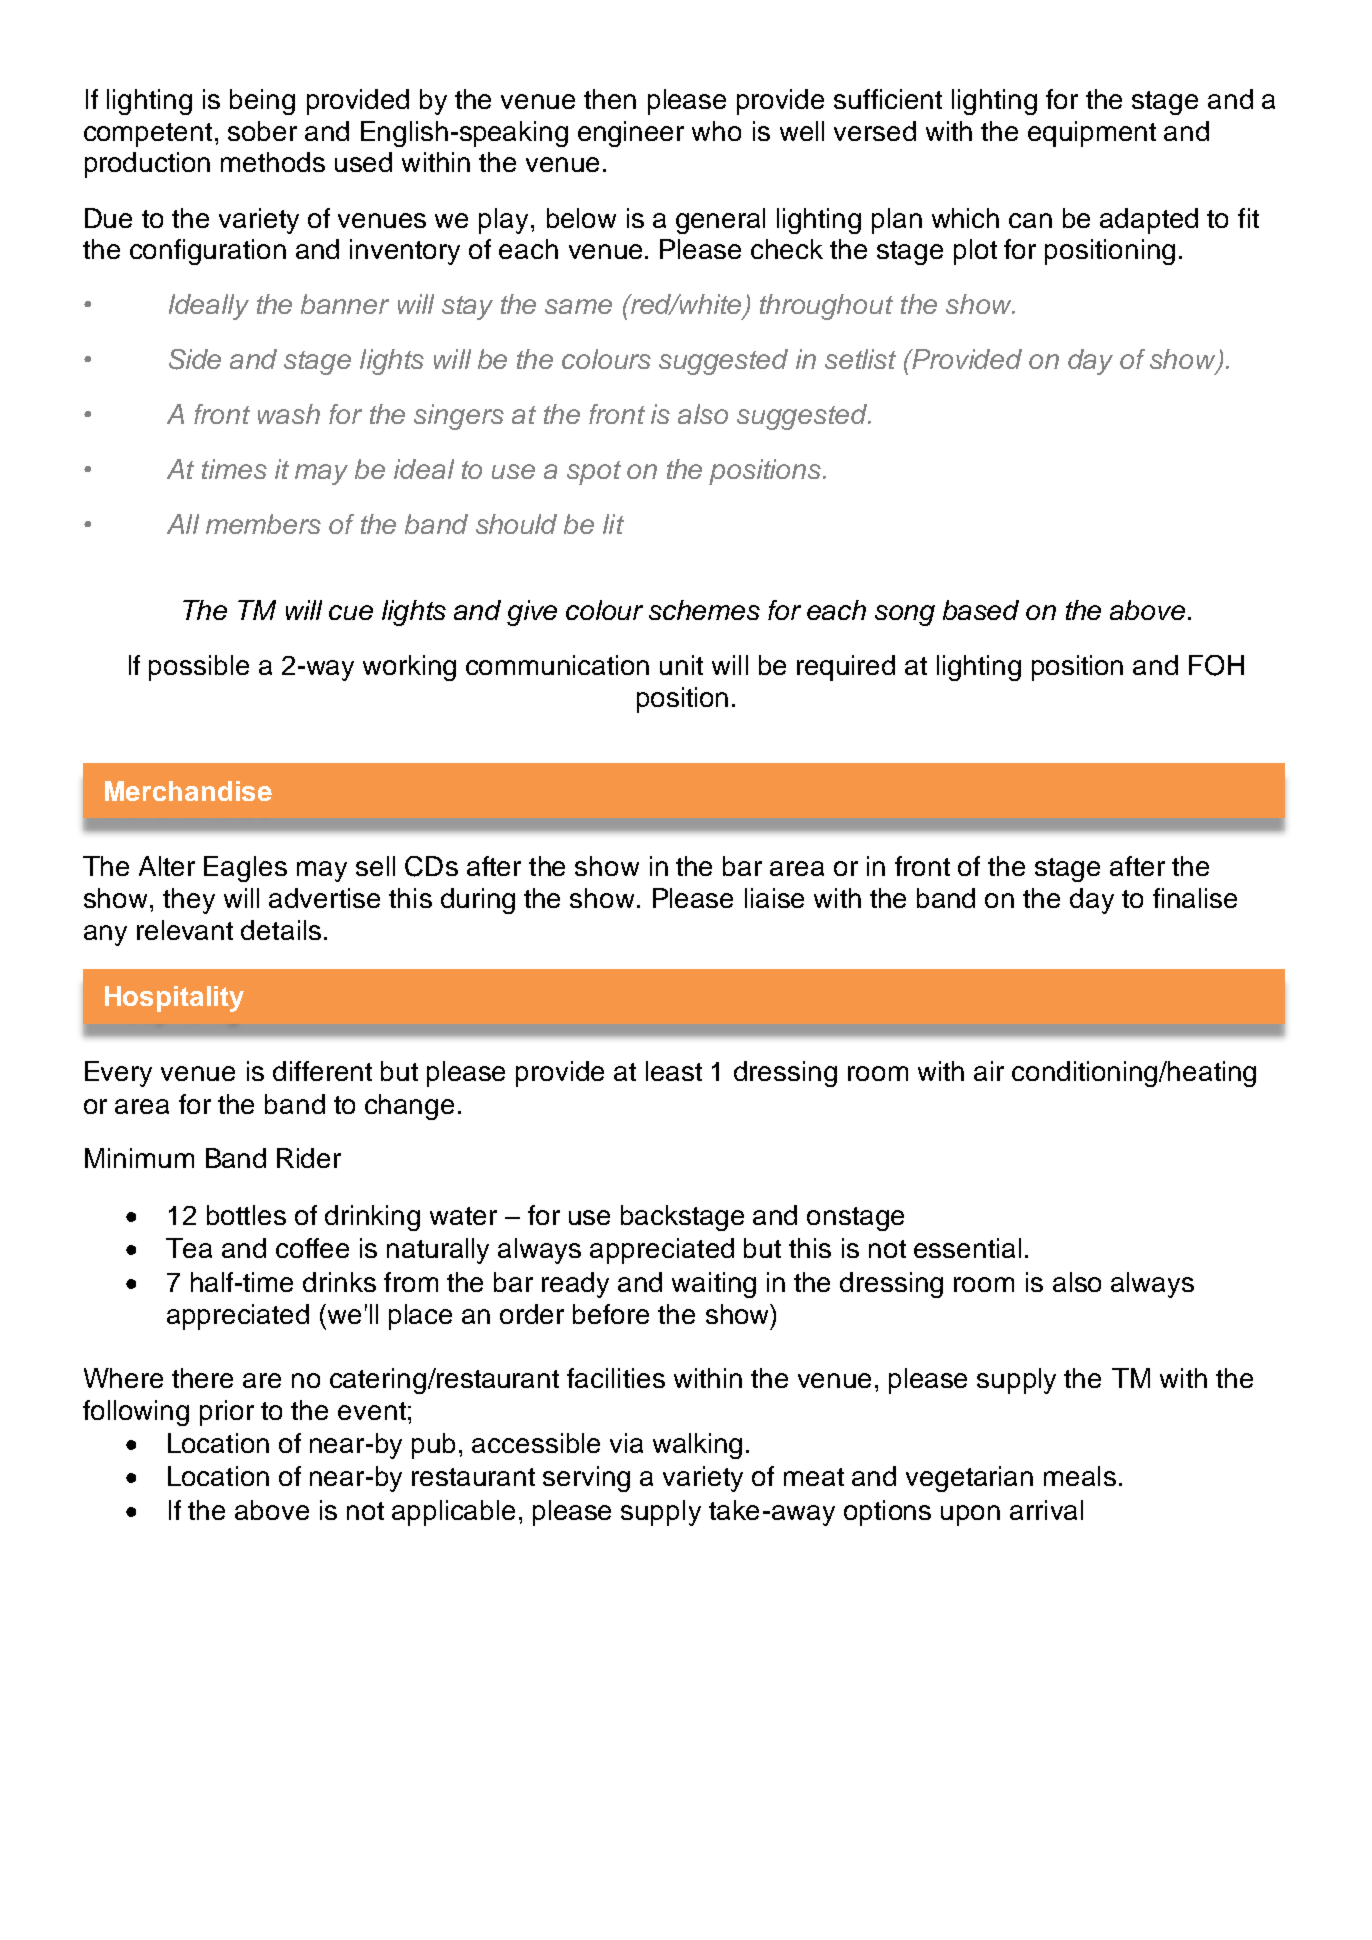  What do you see at coordinates (1092, 134) in the page?
I see `equipment` at bounding box center [1092, 134].
